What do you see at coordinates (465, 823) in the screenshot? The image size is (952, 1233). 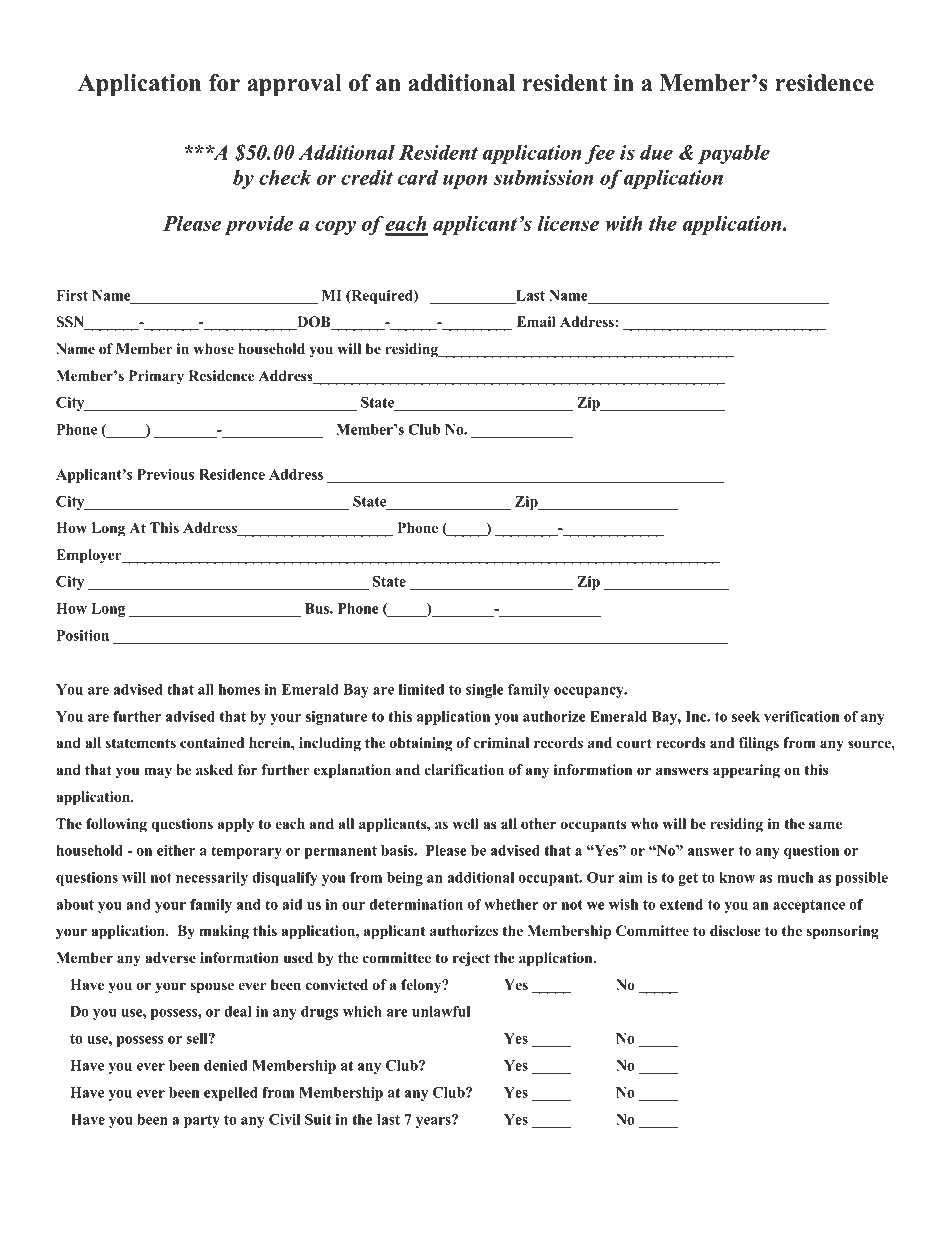 I see `well` at bounding box center [465, 823].
